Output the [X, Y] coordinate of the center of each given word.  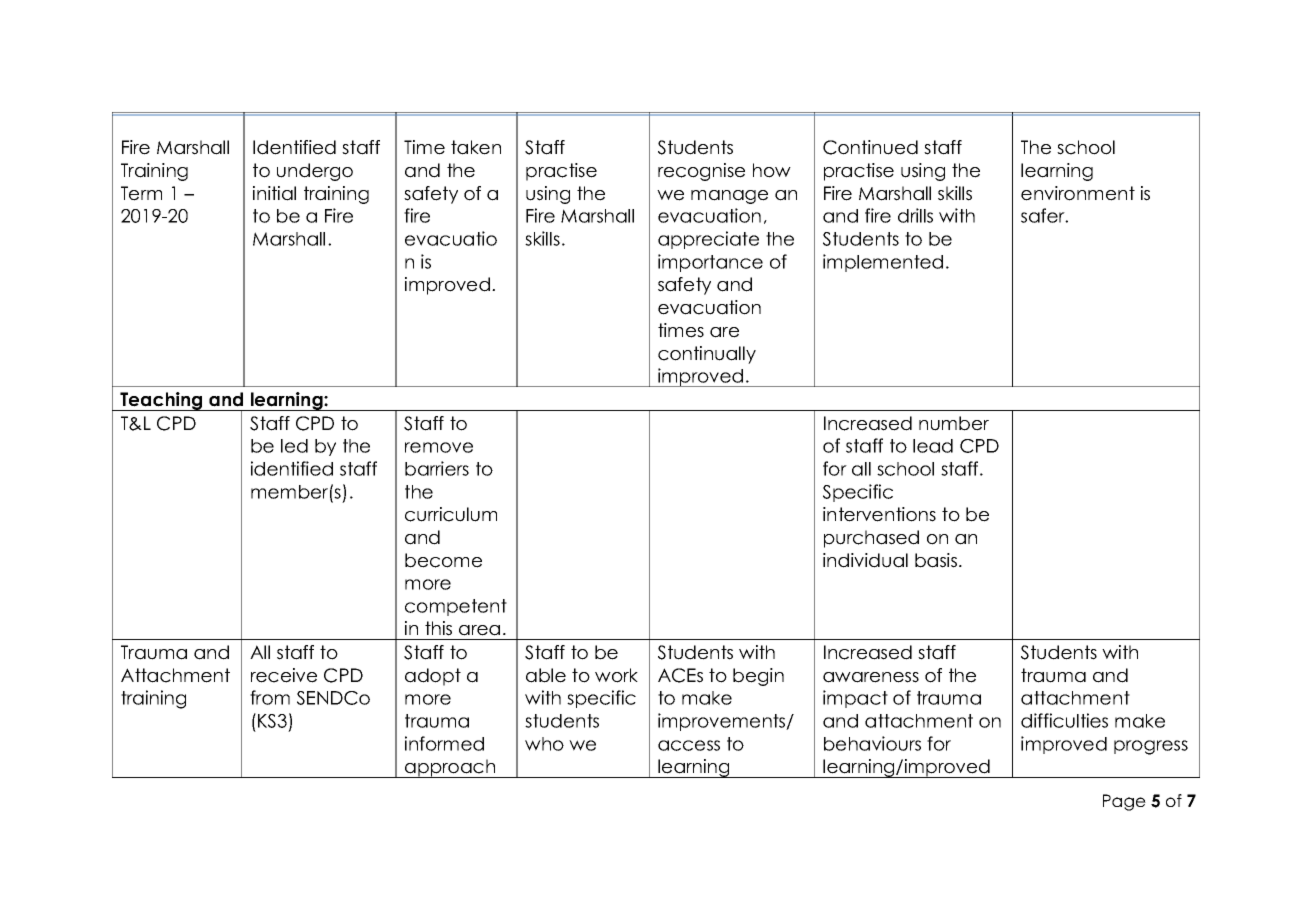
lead [933, 446]
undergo [315, 172]
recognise [701, 172]
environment [1078, 193]
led [294, 446]
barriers [437, 468]
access [689, 745]
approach [450, 768]
